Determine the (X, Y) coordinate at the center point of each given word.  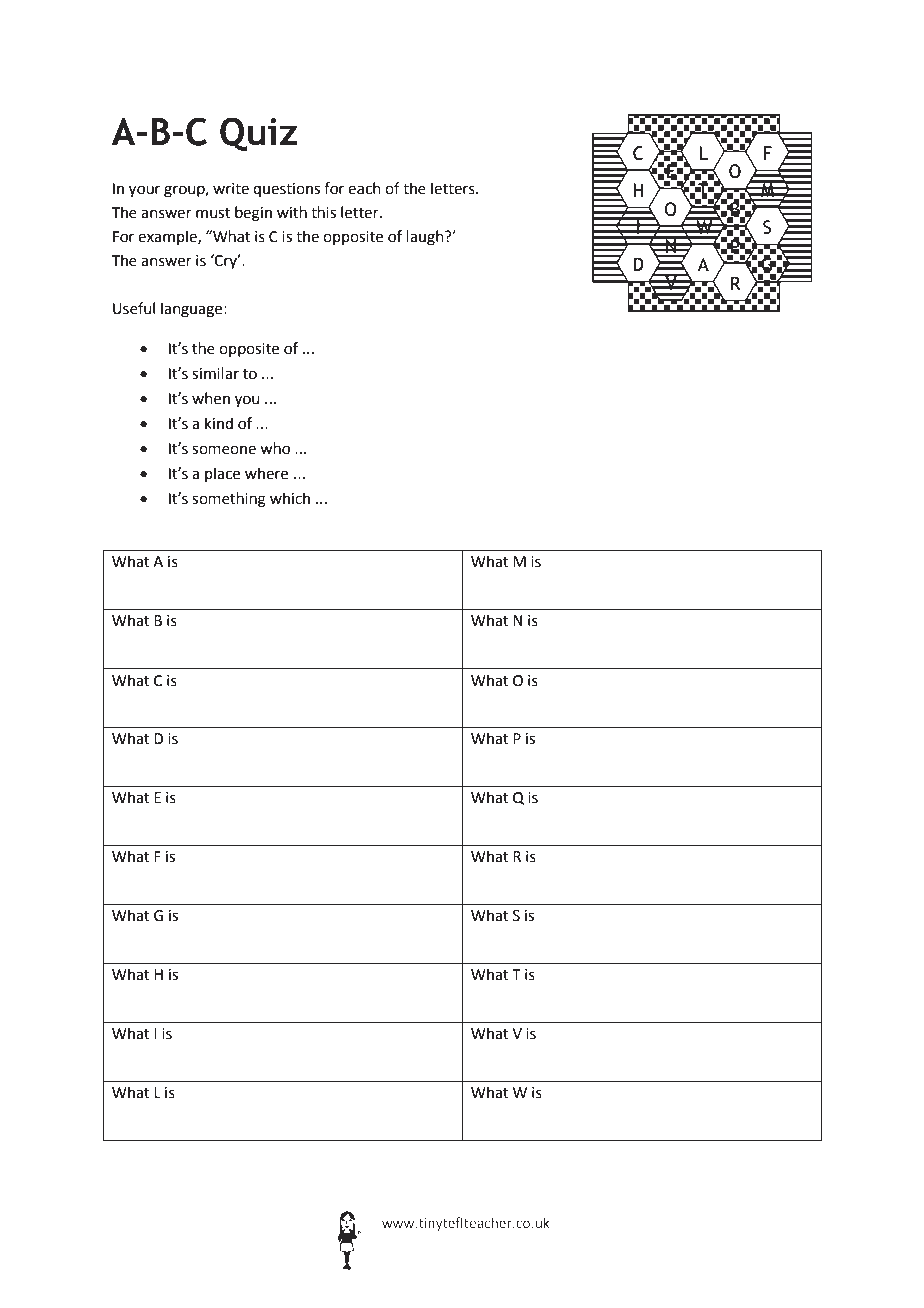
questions (286, 190)
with (292, 212)
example (168, 237)
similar (215, 373)
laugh (426, 238)
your (144, 191)
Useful (134, 308)
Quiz (259, 134)
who (275, 448)
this (323, 212)
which (290, 498)
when (211, 398)
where (266, 473)
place (222, 474)
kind (219, 423)
